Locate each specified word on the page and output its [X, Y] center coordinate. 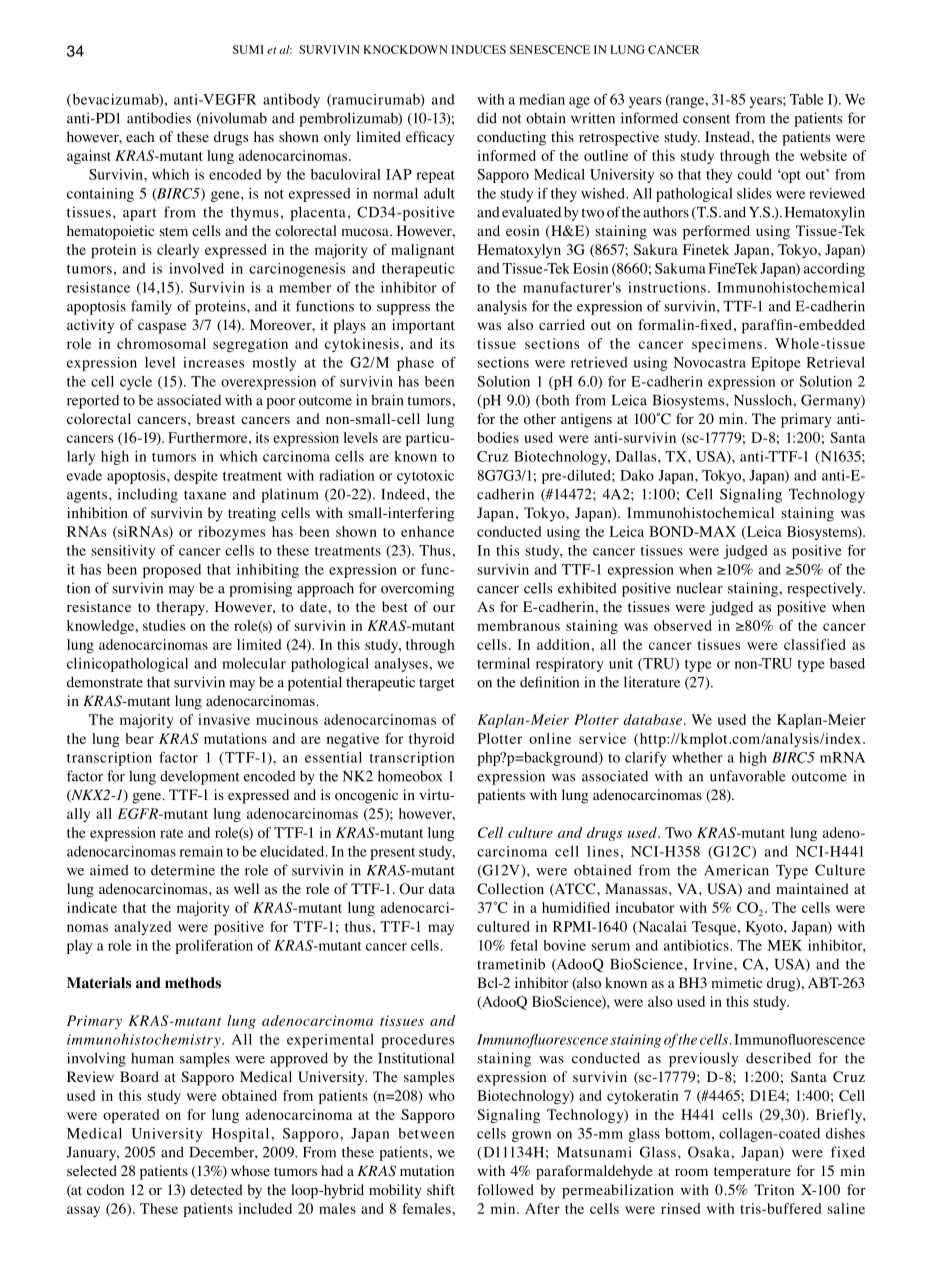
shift [441, 1189]
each [140, 136]
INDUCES [478, 49]
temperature [752, 1173]
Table [807, 99]
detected [216, 1189]
